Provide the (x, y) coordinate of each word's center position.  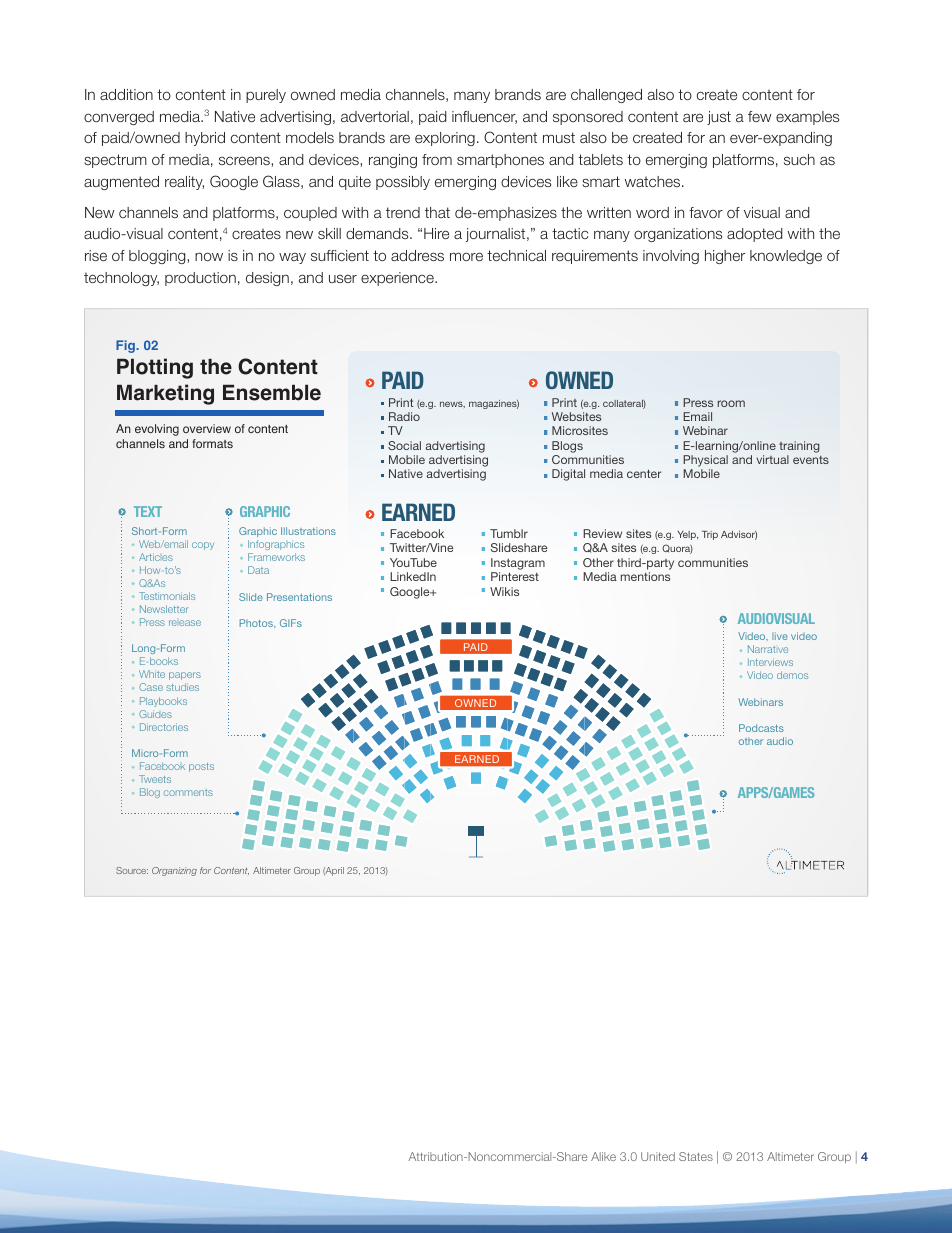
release (185, 623)
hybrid (205, 139)
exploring (445, 139)
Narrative (768, 649)
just (719, 118)
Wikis (504, 591)
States (696, 1156)
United (658, 1156)
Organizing (174, 871)
